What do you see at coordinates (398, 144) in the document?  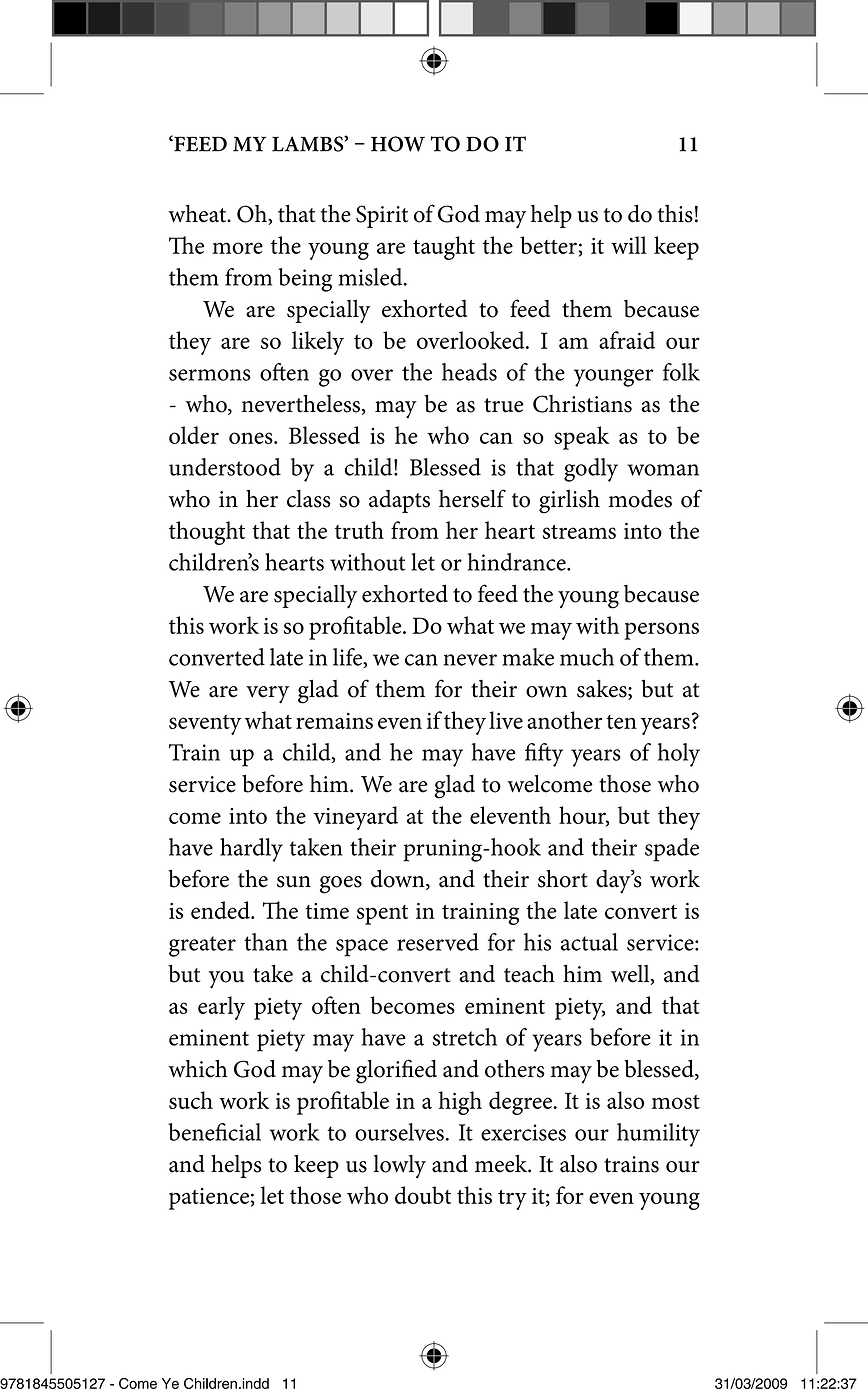 I see `HOW` at bounding box center [398, 144].
